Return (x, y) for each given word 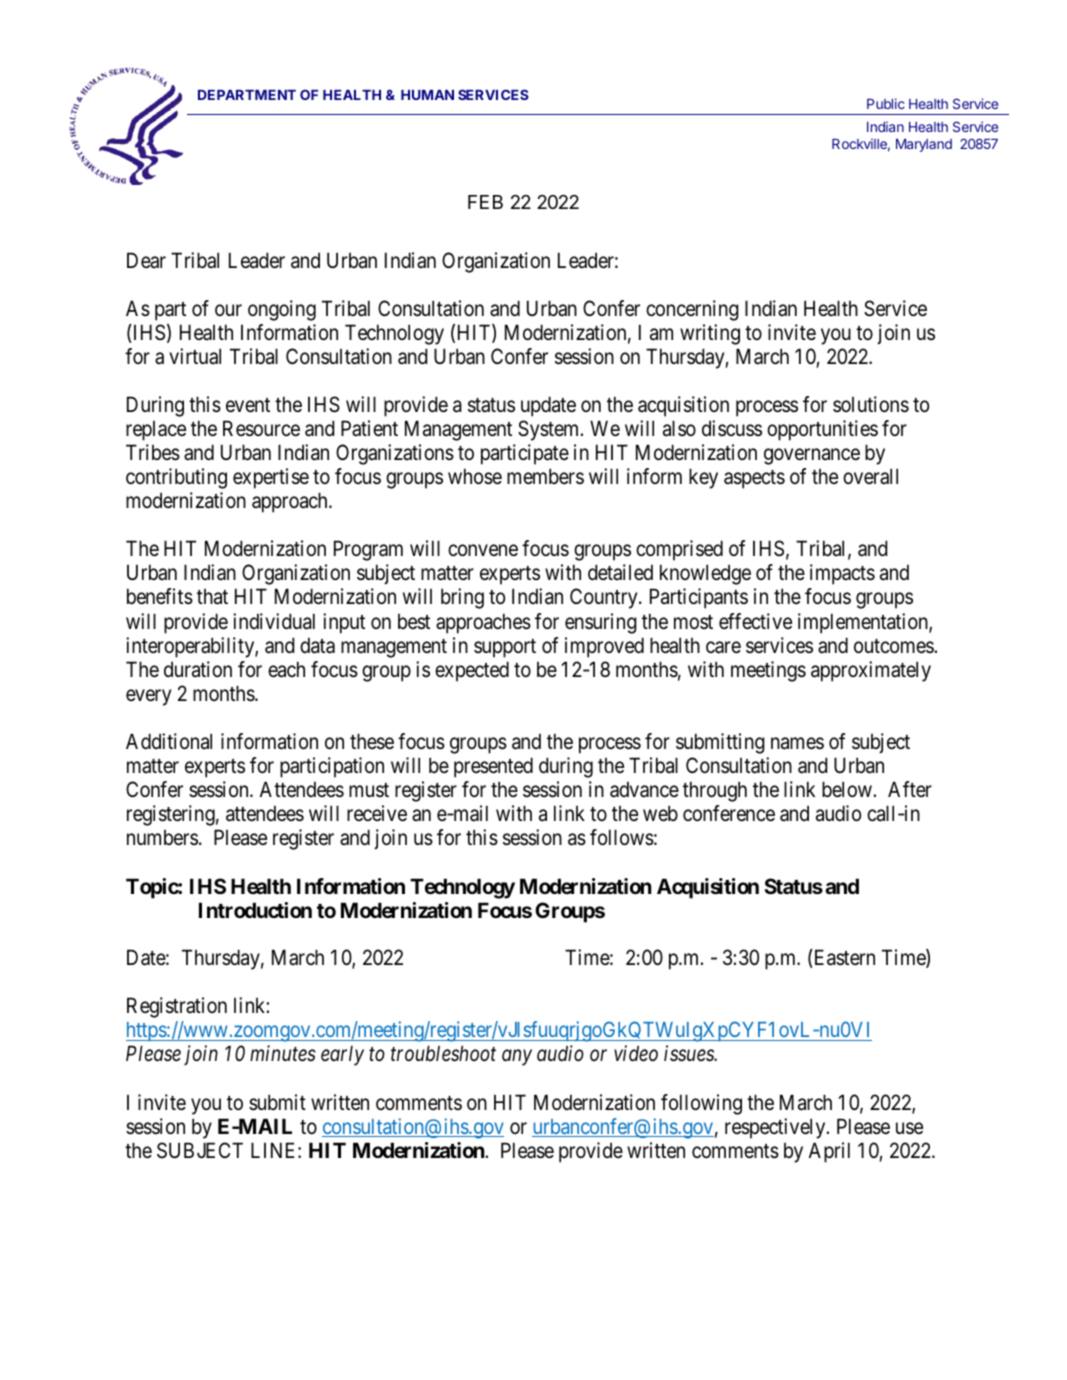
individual (274, 621)
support (505, 648)
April (829, 1152)
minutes (283, 1054)
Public (886, 103)
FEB (485, 202)
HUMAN (427, 95)
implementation (864, 623)
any (517, 1058)
